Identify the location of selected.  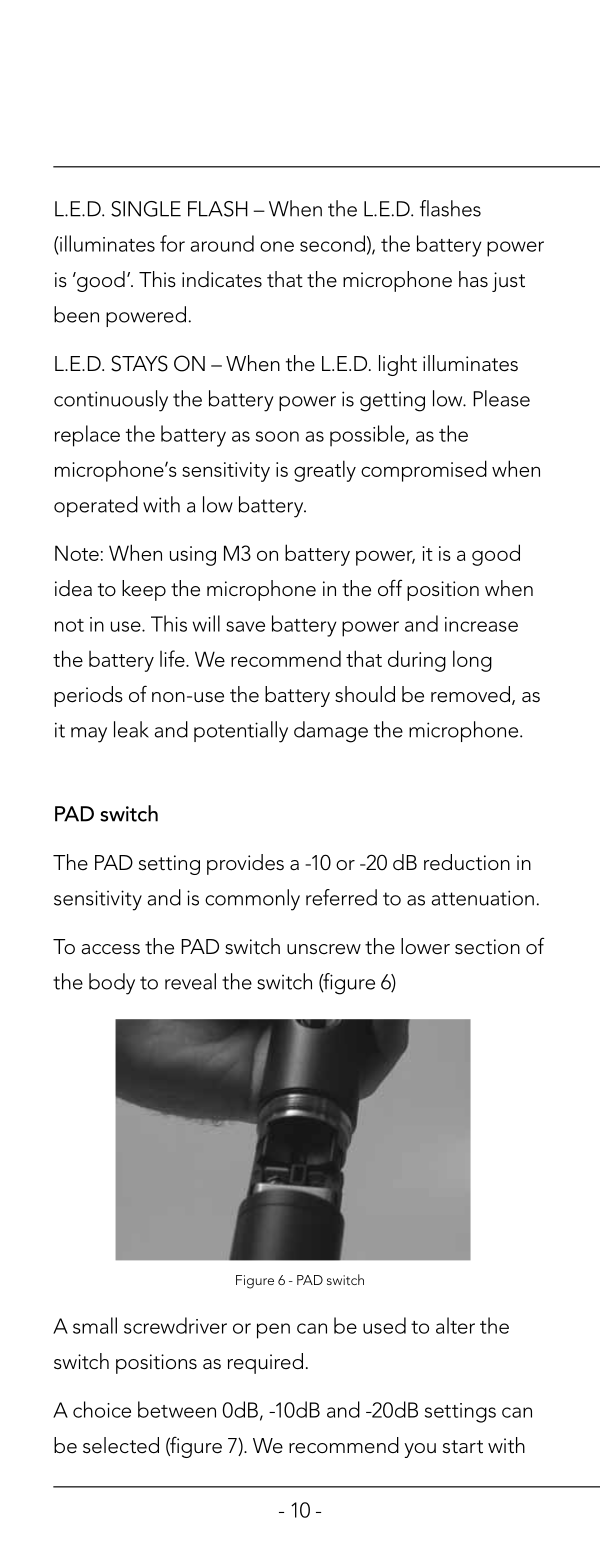
(121, 1445).
